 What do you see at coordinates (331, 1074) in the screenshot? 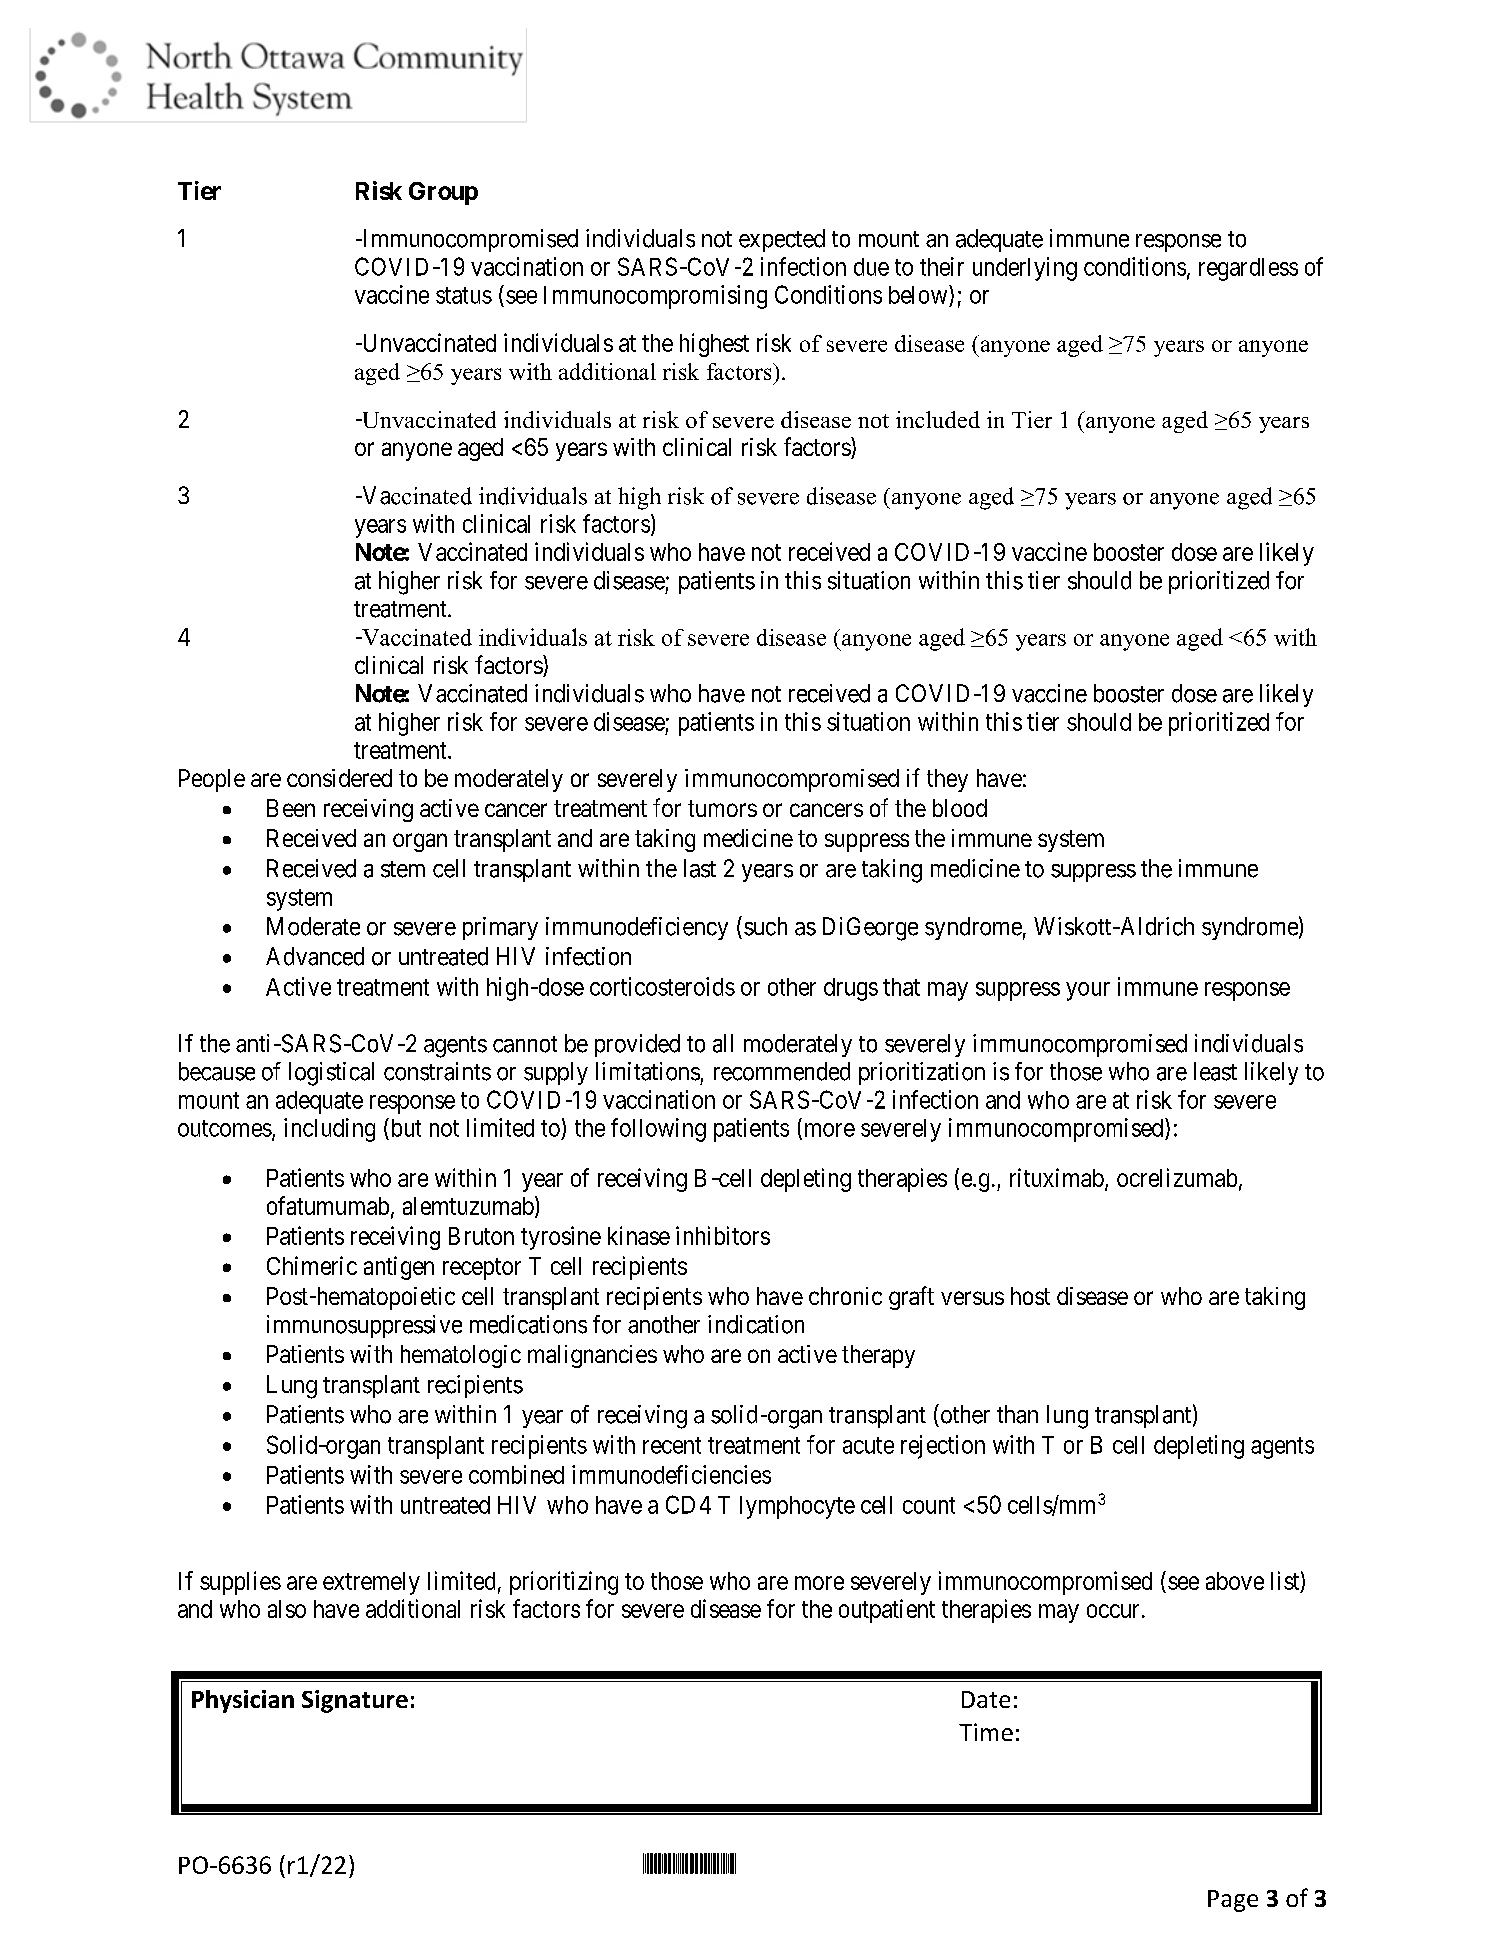
I see `logistical` at bounding box center [331, 1074].
